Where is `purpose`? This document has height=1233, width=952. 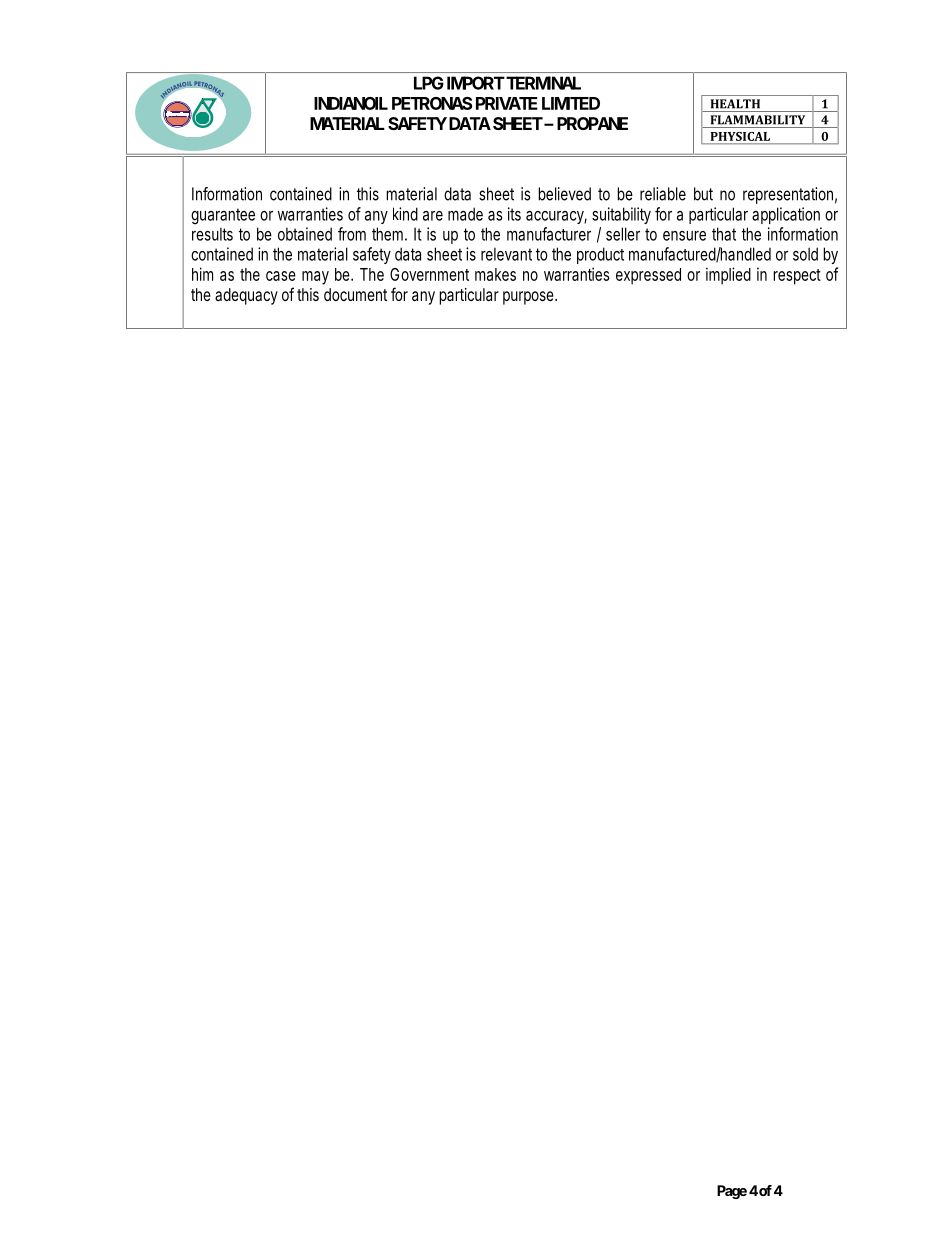
purpose is located at coordinates (529, 298).
